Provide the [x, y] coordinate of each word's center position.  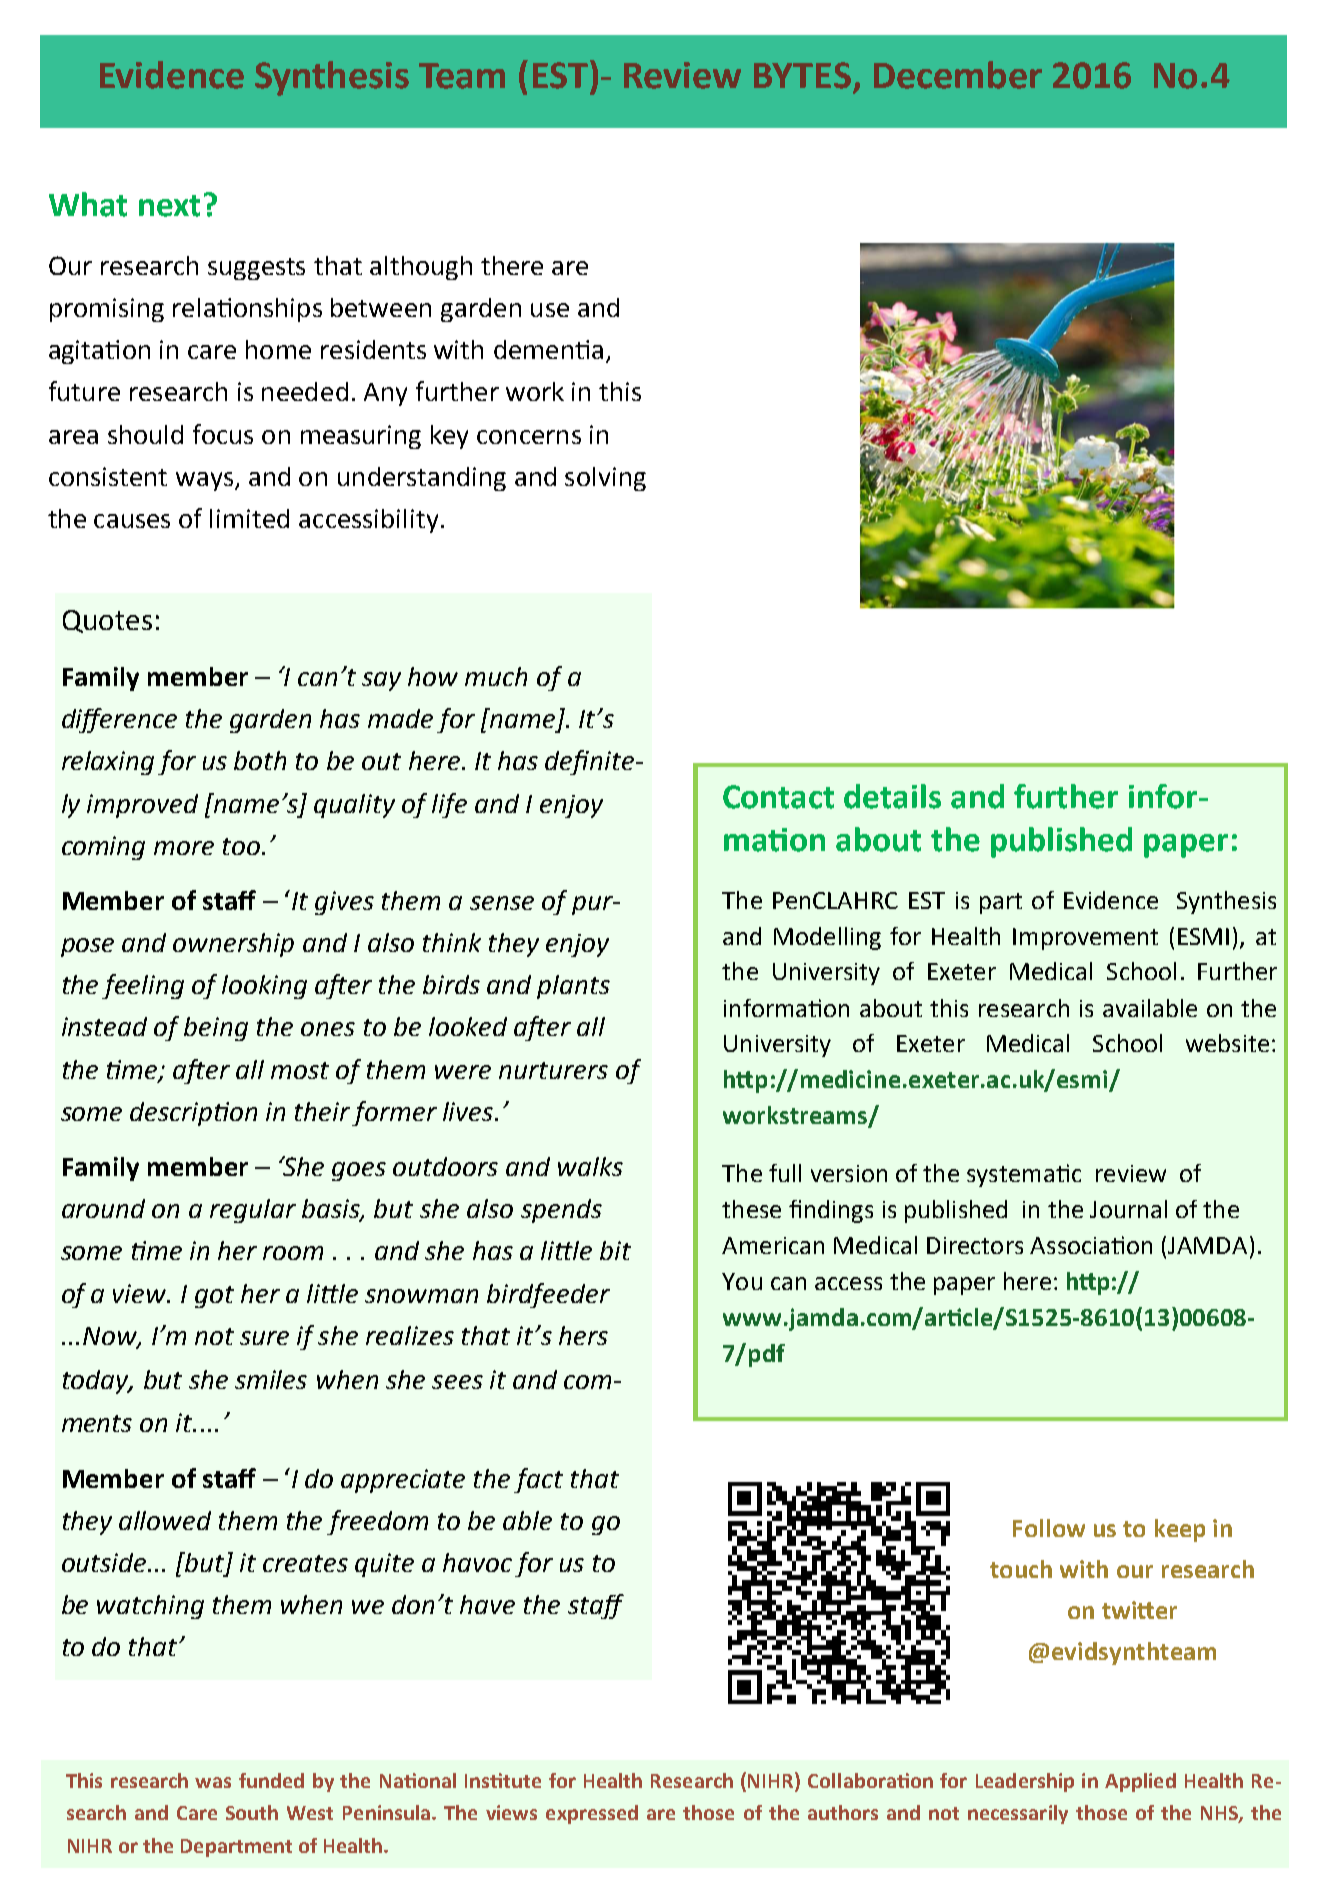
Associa [1071, 1245]
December [958, 75]
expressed [592, 1814]
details [892, 796]
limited [249, 518]
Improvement [1085, 939]
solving [605, 479]
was [213, 1782]
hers [583, 1335]
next [169, 206]
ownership [233, 945]
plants [573, 987]
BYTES [802, 75]
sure [264, 1338]
